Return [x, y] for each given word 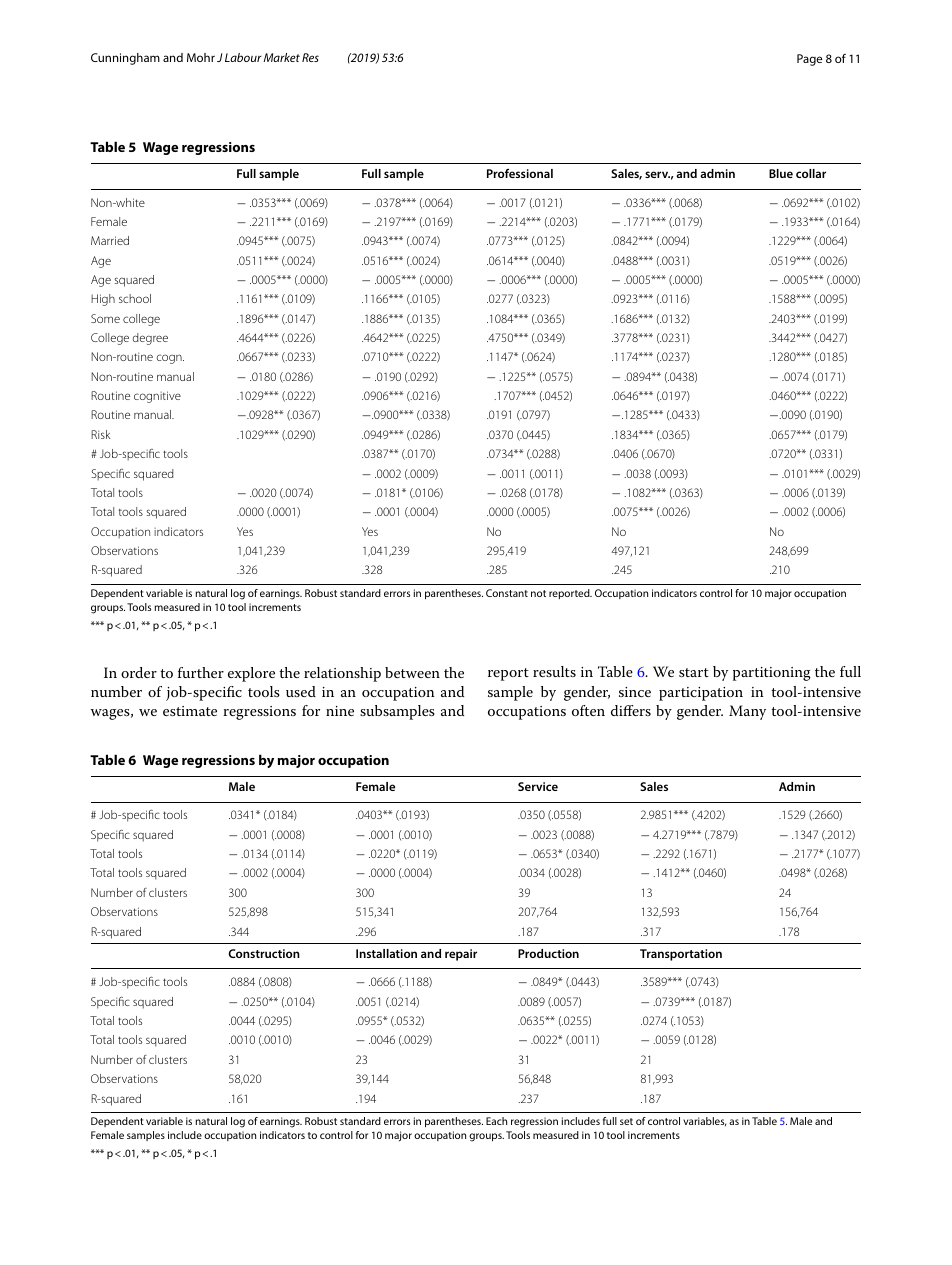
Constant [507, 593]
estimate [190, 711]
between [412, 672]
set [626, 1121]
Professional [520, 173]
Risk [100, 434]
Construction [264, 953]
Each [496, 1121]
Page [809, 60]
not [538, 593]
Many [747, 712]
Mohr [201, 57]
